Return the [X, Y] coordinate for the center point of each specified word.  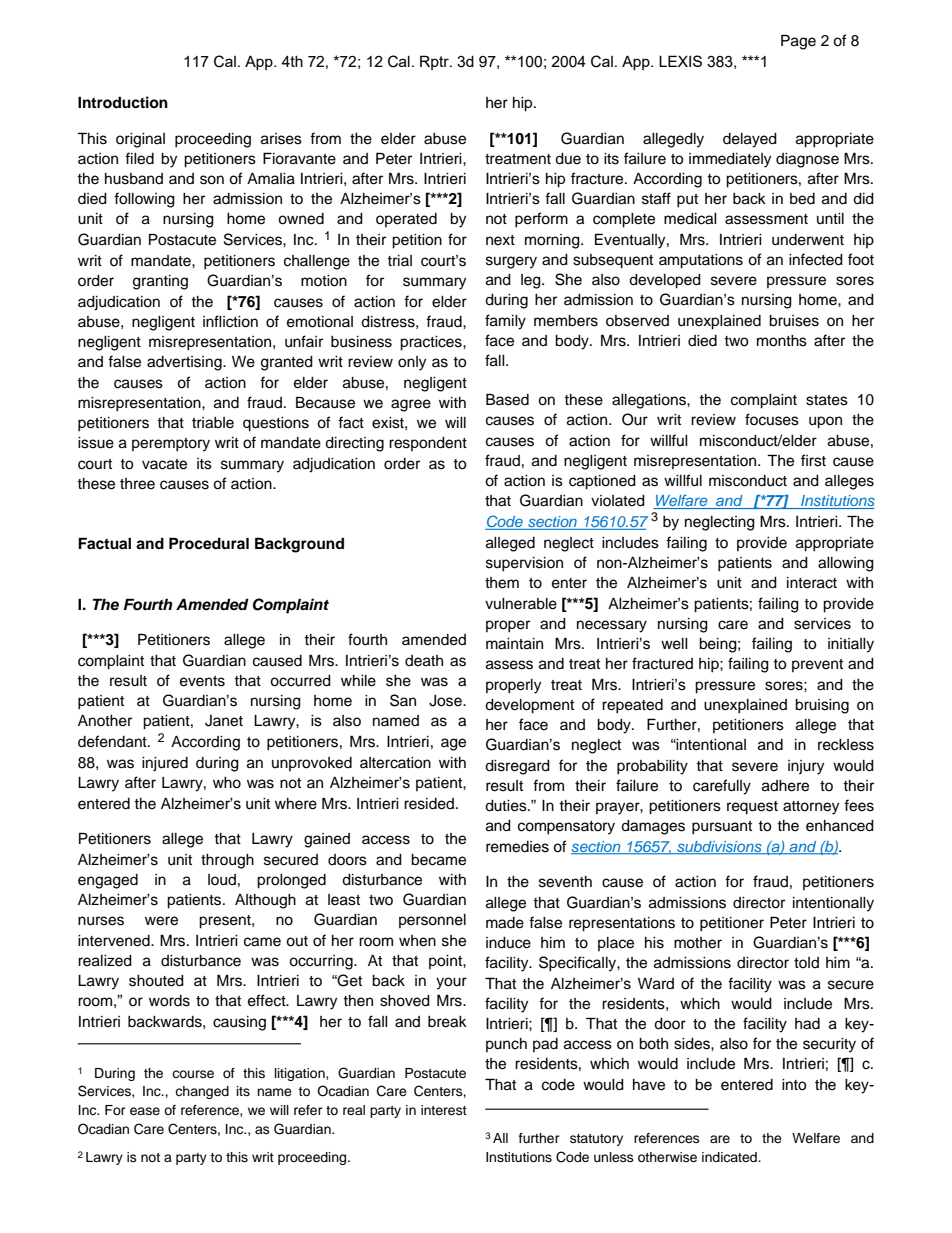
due [568, 159]
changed [202, 1092]
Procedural [209, 543]
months [782, 341]
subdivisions [719, 847]
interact [812, 583]
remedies [517, 847]
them [502, 583]
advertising [185, 363]
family [505, 322]
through [227, 861]
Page [798, 42]
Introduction [123, 102]
